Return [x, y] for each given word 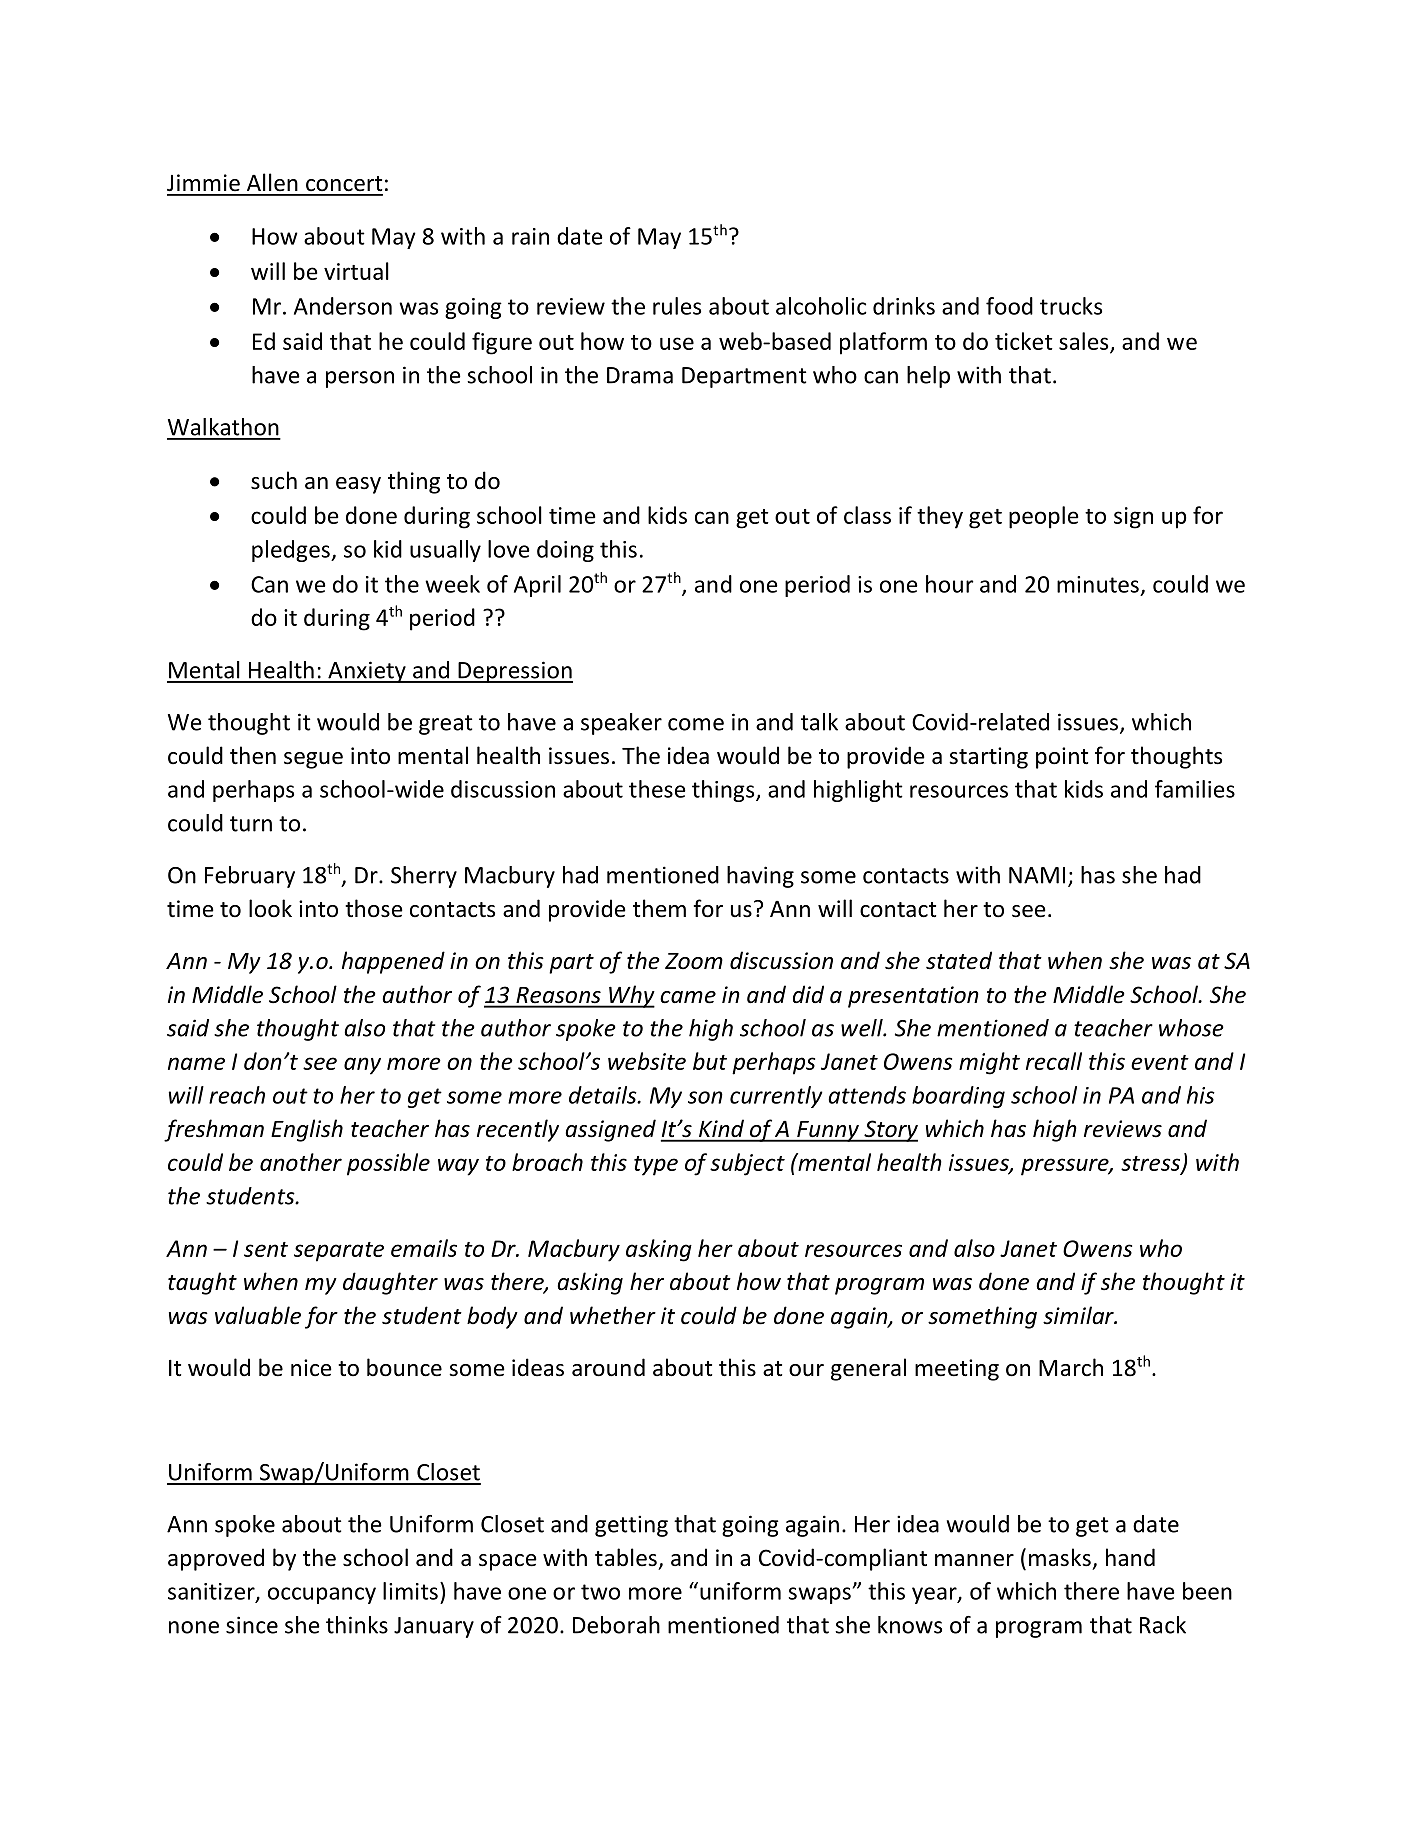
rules [677, 306]
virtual [356, 271]
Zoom [694, 961]
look [270, 908]
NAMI [1037, 875]
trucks [1071, 306]
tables [626, 1557]
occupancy [322, 1595]
